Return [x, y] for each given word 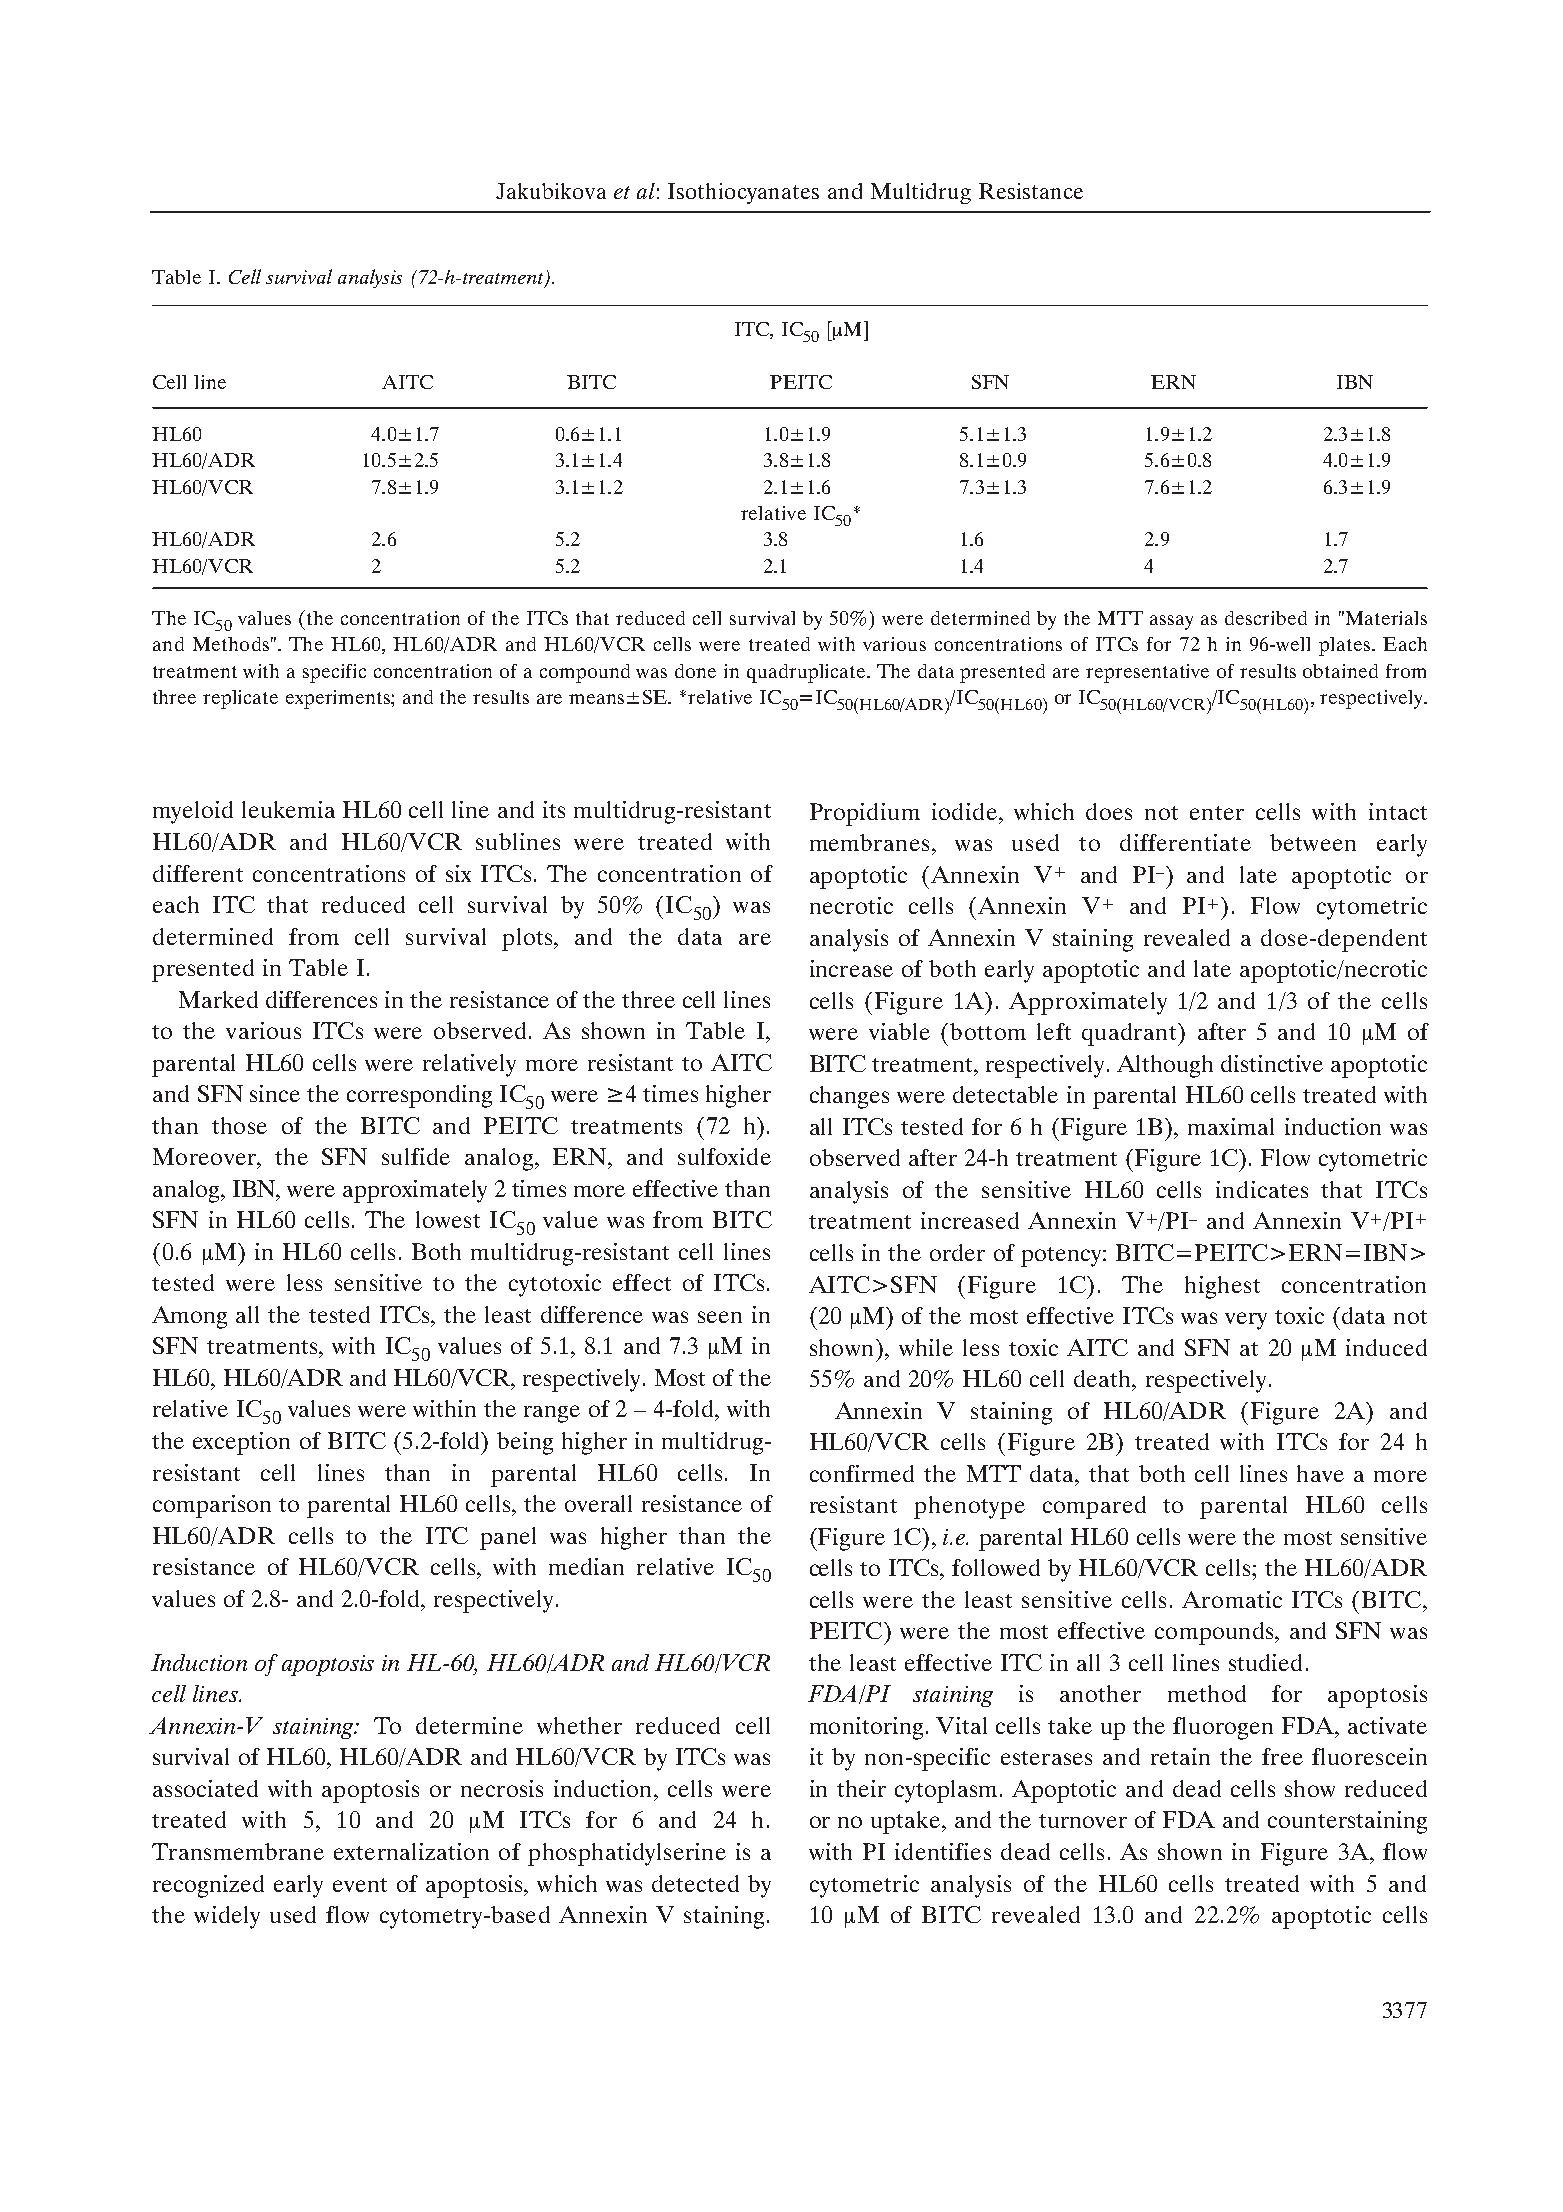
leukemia [288, 809]
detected [695, 1883]
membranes [871, 842]
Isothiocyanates [743, 193]
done [695, 671]
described [1266, 618]
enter [1217, 813]
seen [720, 1317]
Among [189, 1317]
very [1246, 1321]
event [360, 1885]
